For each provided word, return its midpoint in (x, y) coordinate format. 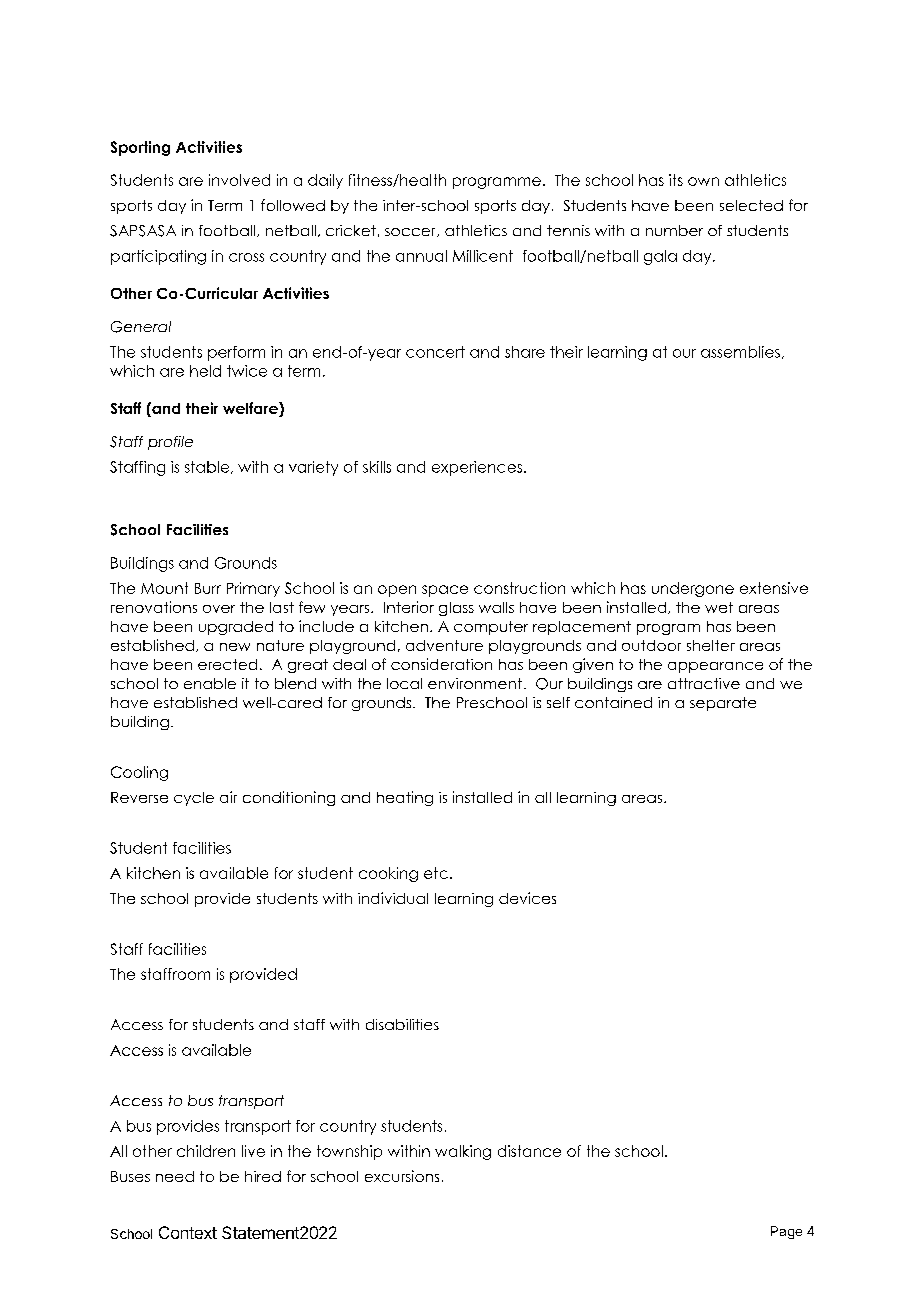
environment (475, 683)
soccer (411, 232)
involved (239, 180)
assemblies (740, 352)
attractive (704, 683)
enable (210, 683)
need (175, 1176)
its (676, 180)
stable (208, 467)
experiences (477, 468)
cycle (194, 799)
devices (527, 898)
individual (393, 898)
